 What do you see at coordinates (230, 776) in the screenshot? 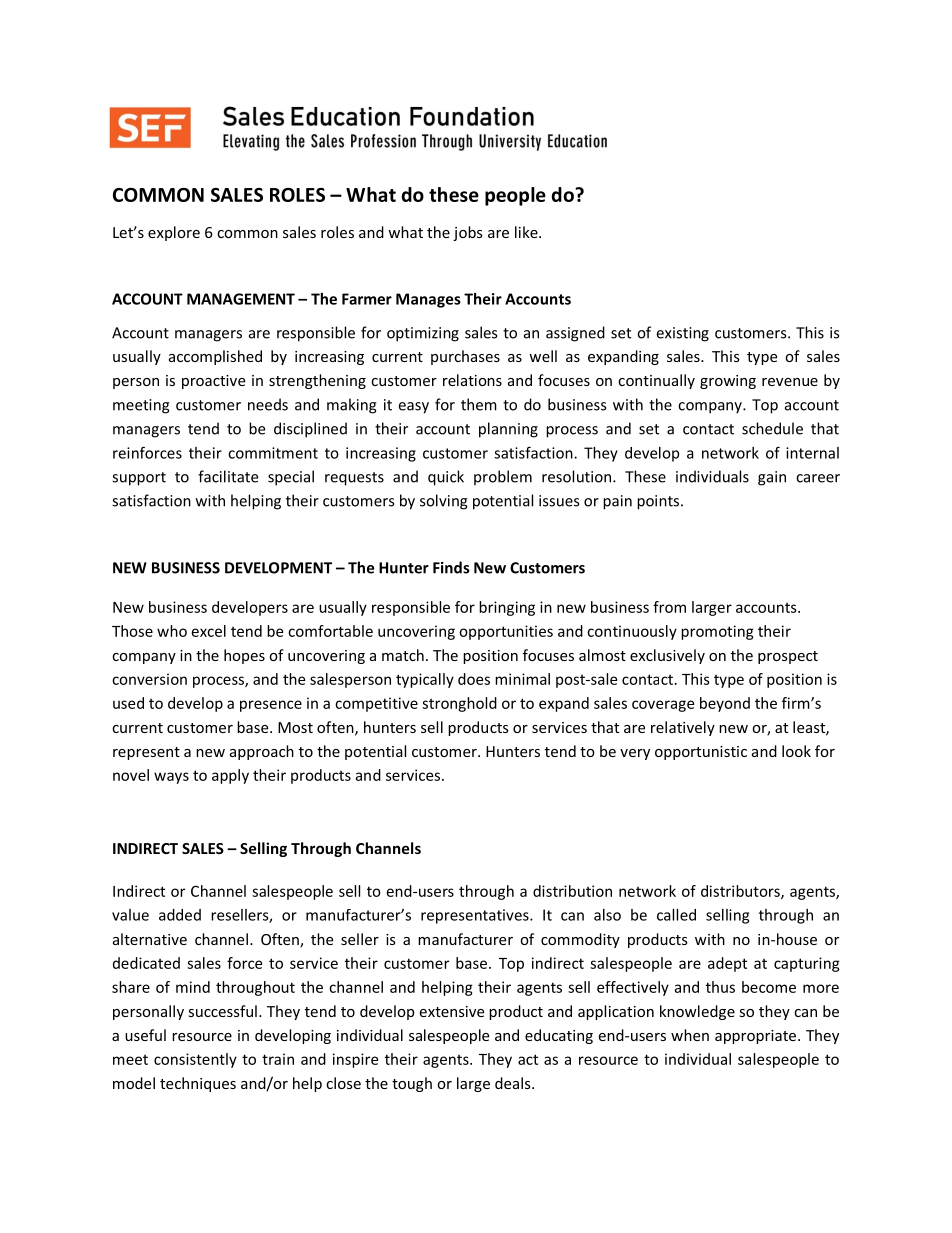
I see `apply` at bounding box center [230, 776].
